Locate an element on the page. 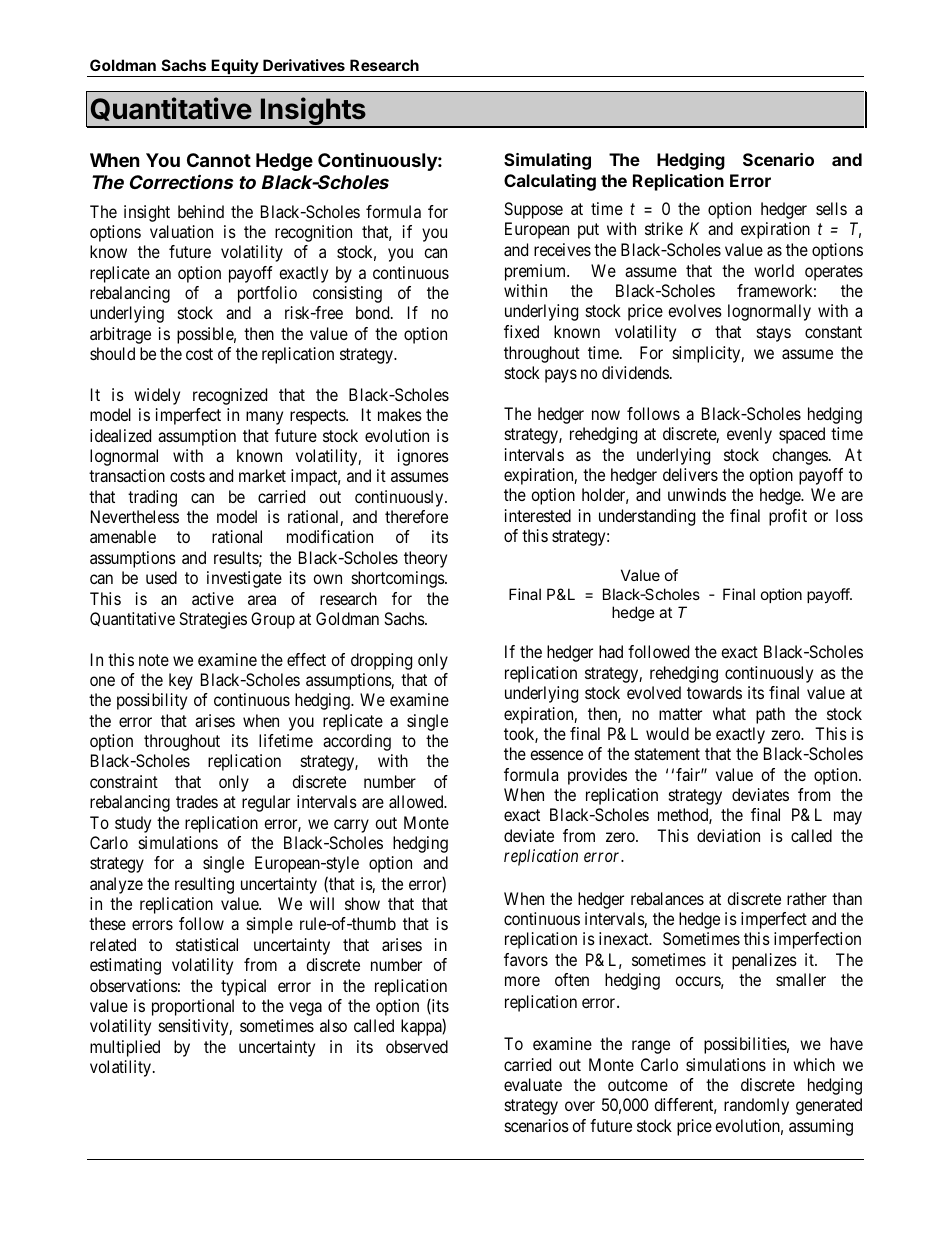  evaluate is located at coordinates (533, 1084).
